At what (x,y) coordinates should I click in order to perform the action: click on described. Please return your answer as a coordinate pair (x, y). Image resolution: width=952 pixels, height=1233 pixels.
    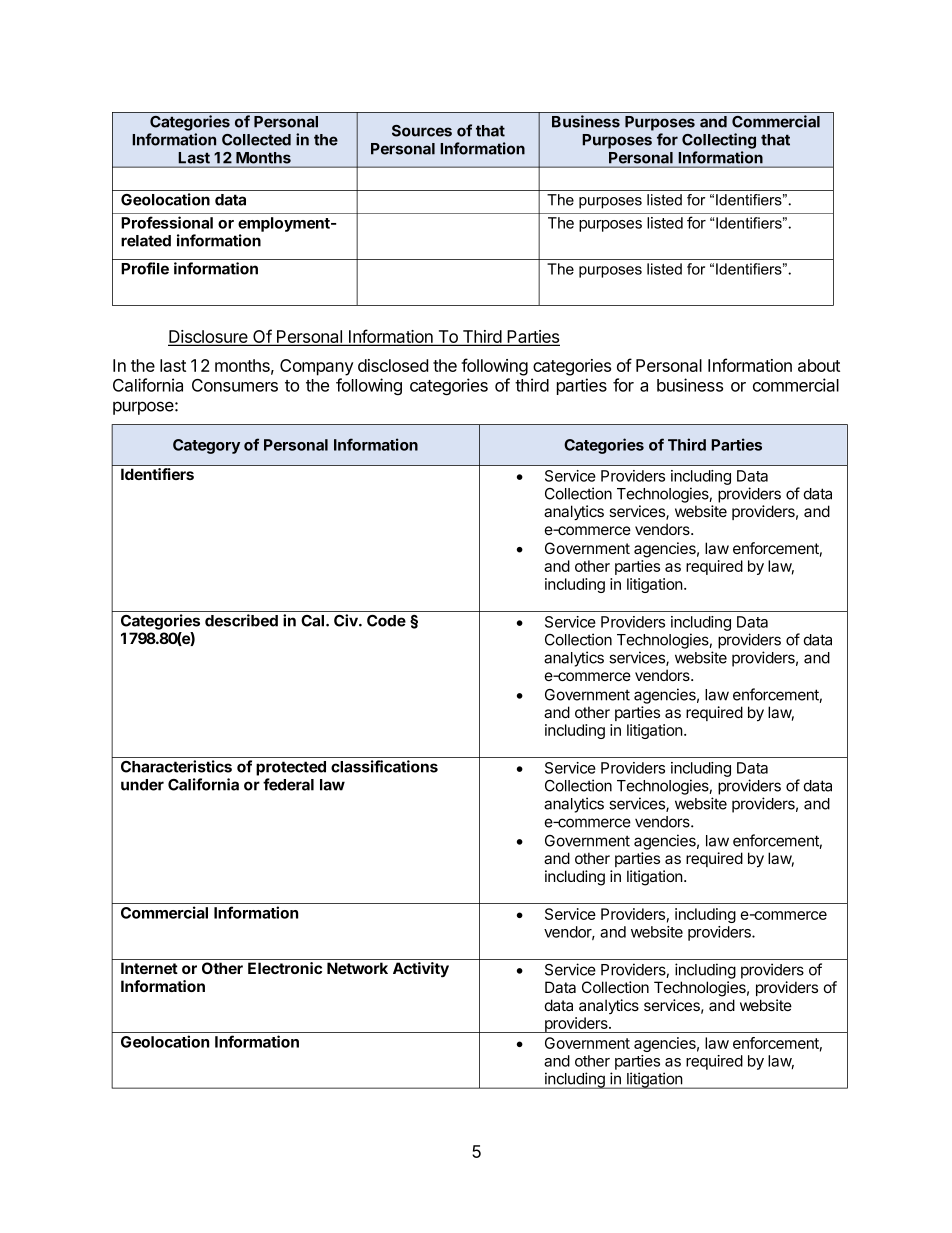
    Looking at the image, I should click on (241, 620).
